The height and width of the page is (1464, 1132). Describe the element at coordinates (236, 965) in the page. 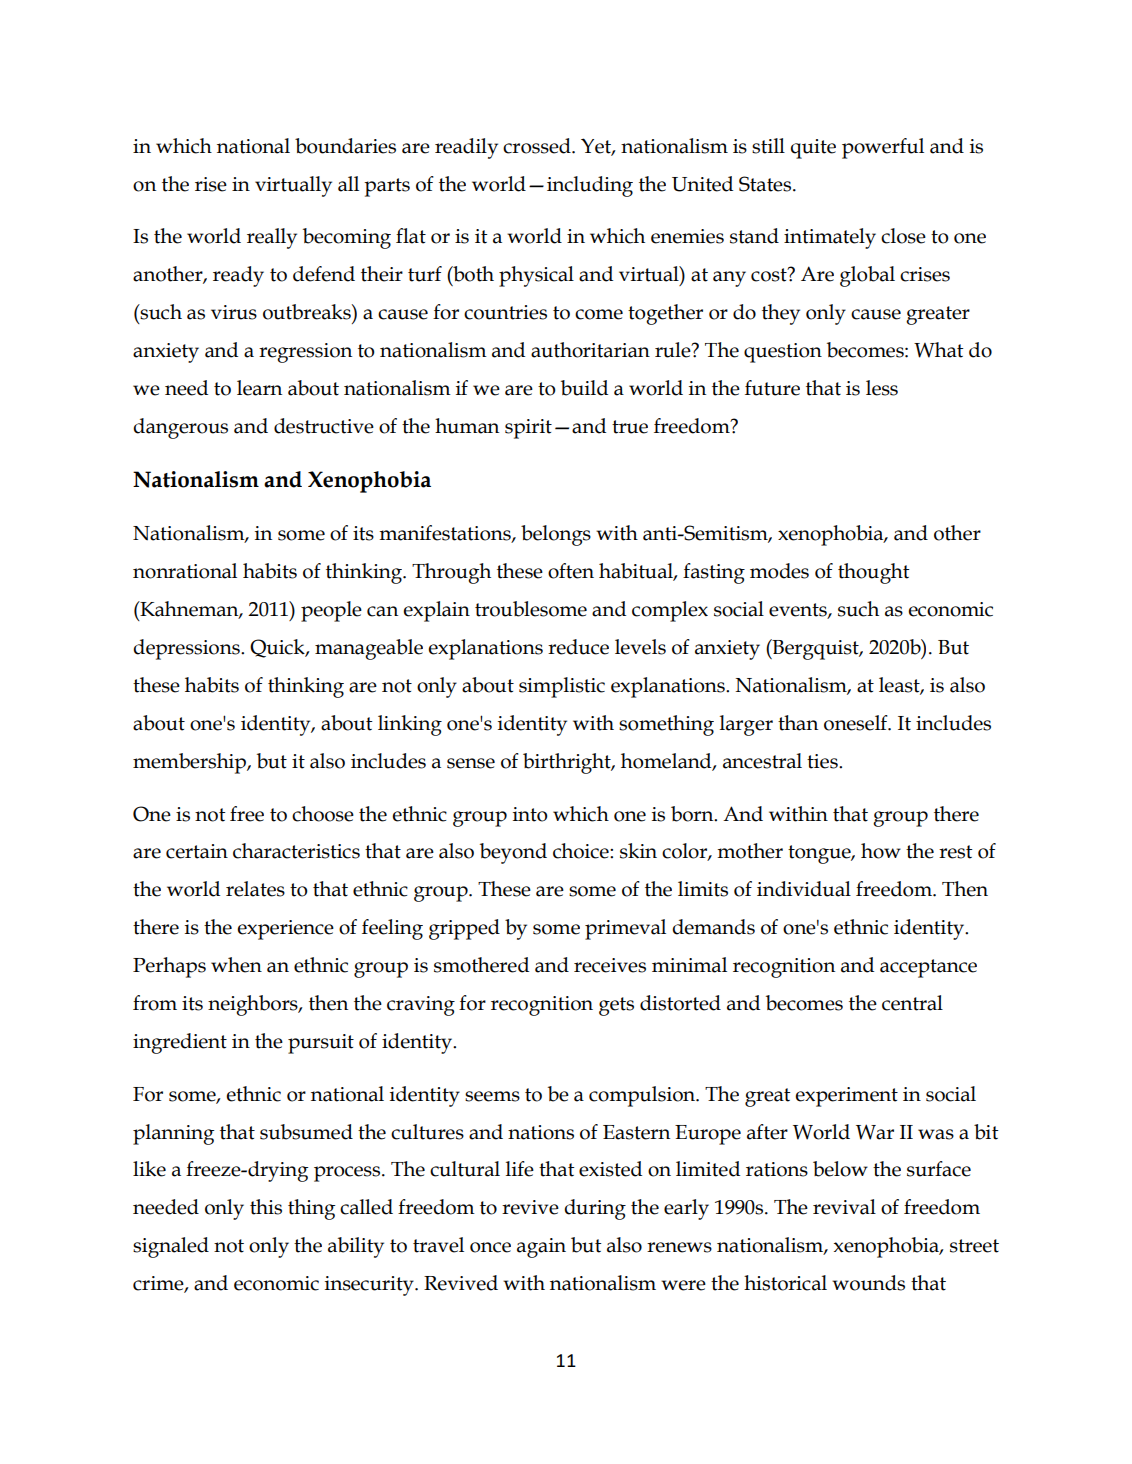

I see `when` at that location.
